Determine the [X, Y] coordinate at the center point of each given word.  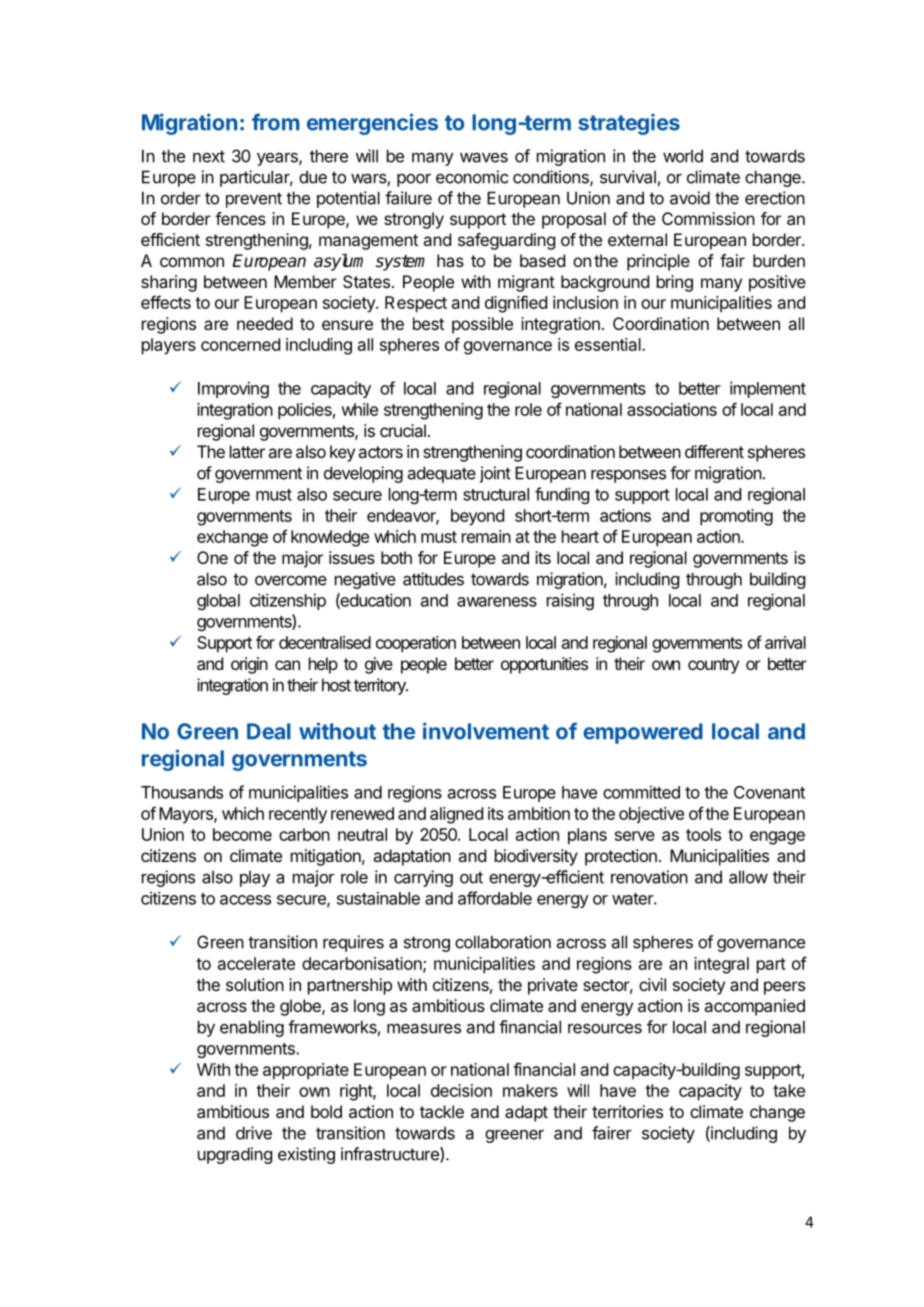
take [789, 1090]
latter [247, 451]
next [209, 156]
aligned [456, 815]
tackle [442, 1111]
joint [495, 474]
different [714, 451]
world [683, 156]
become [242, 834]
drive [254, 1133]
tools [703, 834]
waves [484, 158]
